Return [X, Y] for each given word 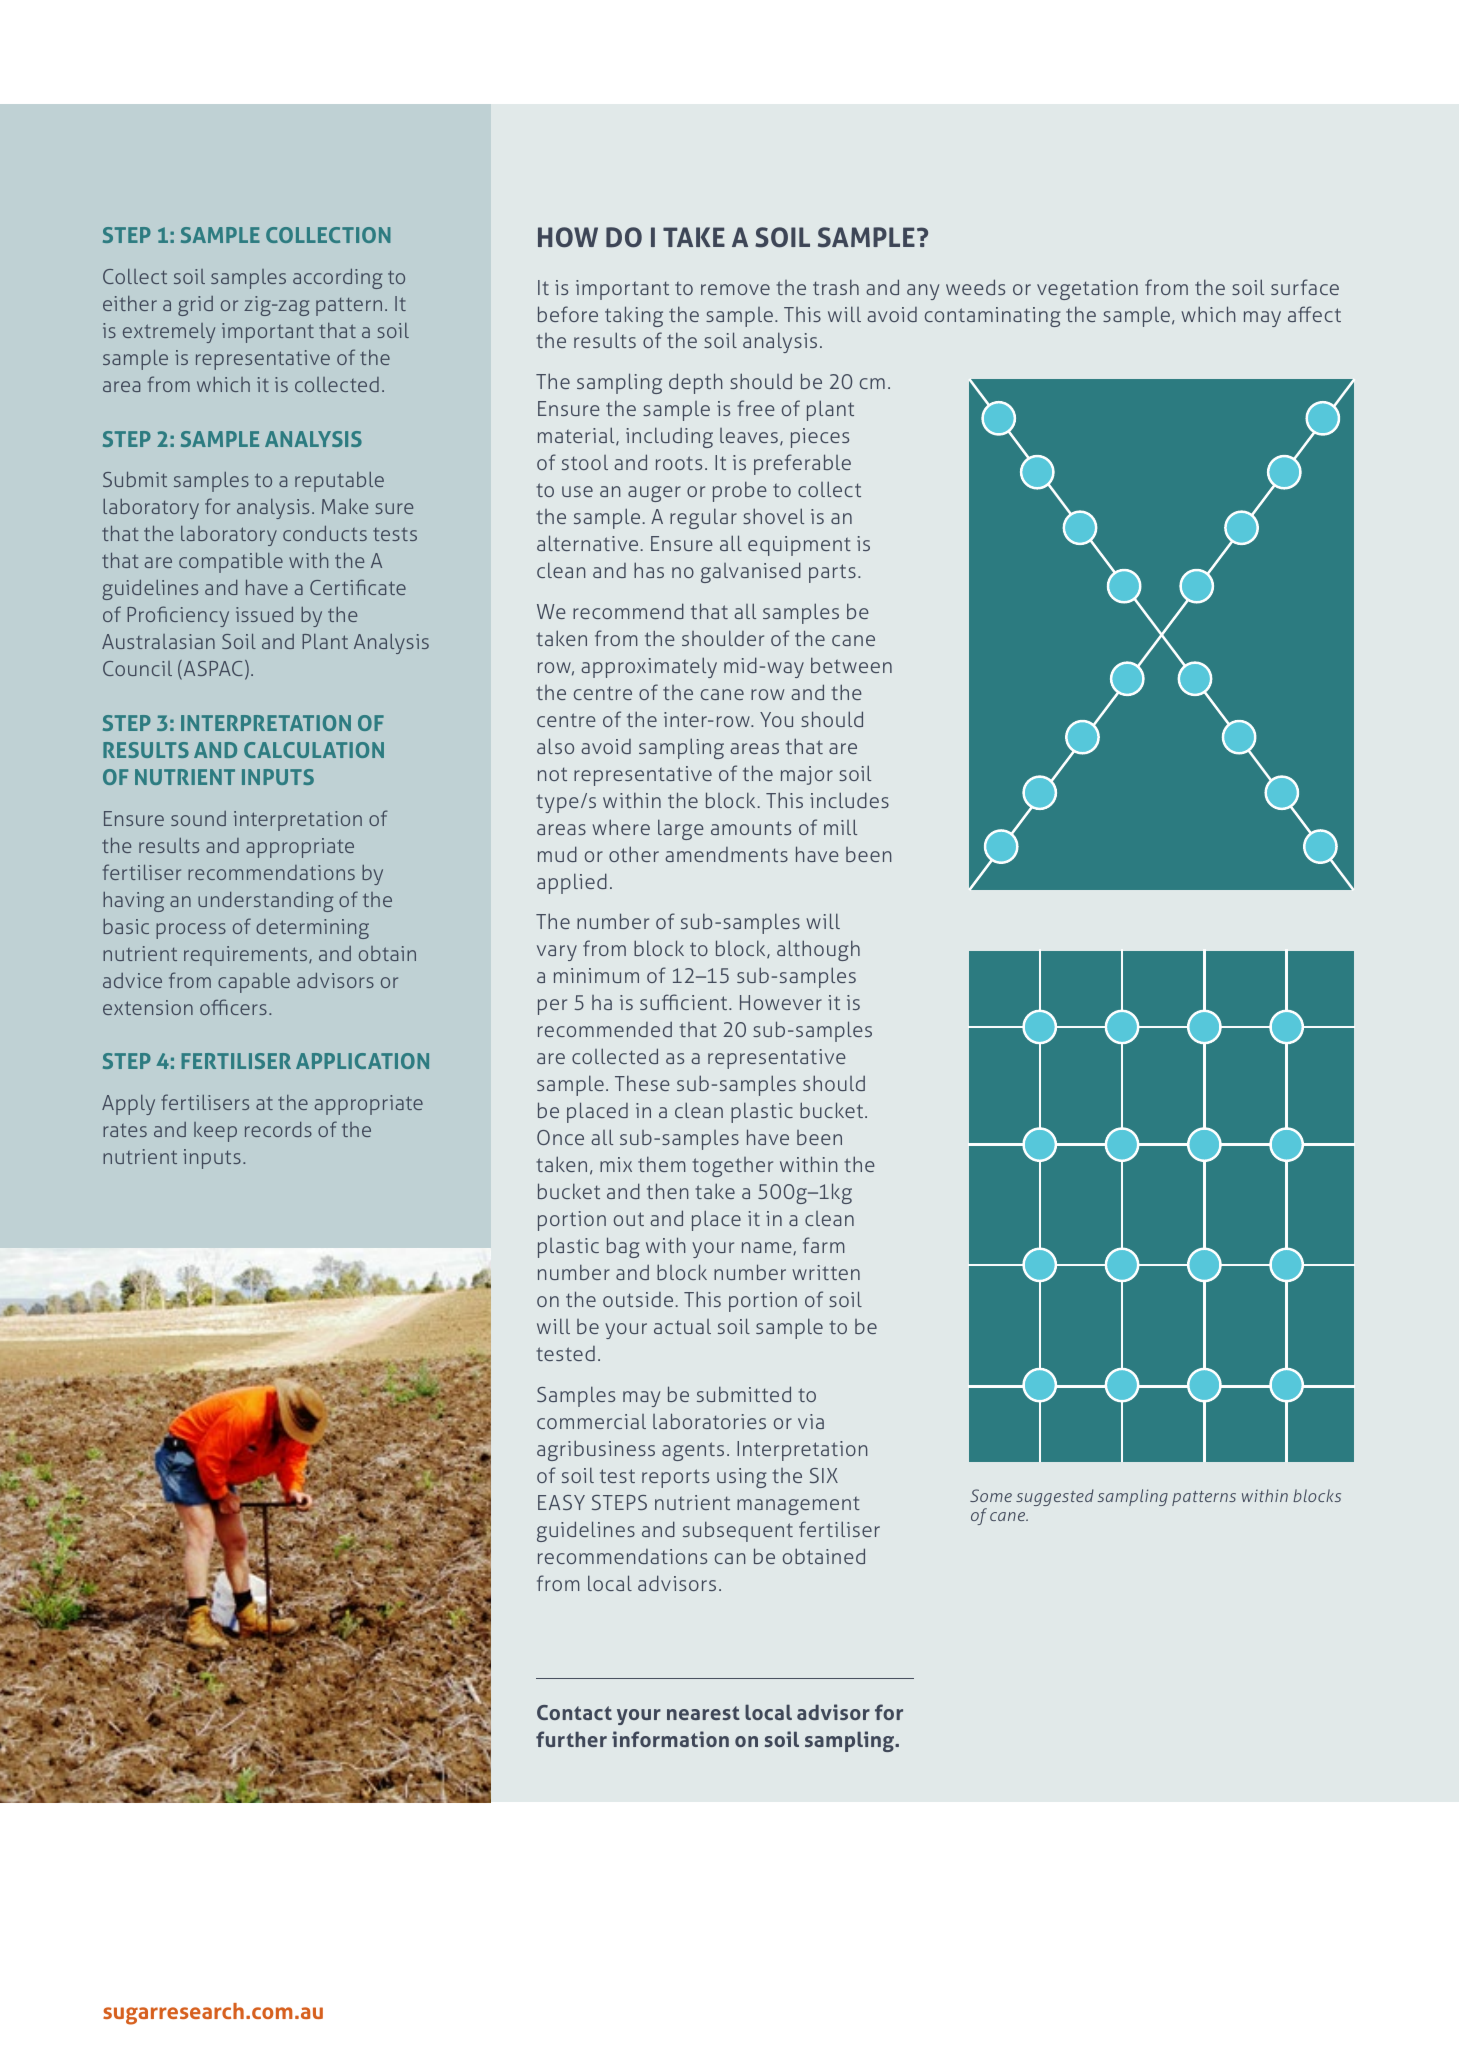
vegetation [1087, 290]
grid [195, 306]
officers [233, 1007]
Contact [574, 1712]
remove [735, 289]
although [818, 950]
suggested [1055, 1497]
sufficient [685, 1002]
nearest [703, 1713]
